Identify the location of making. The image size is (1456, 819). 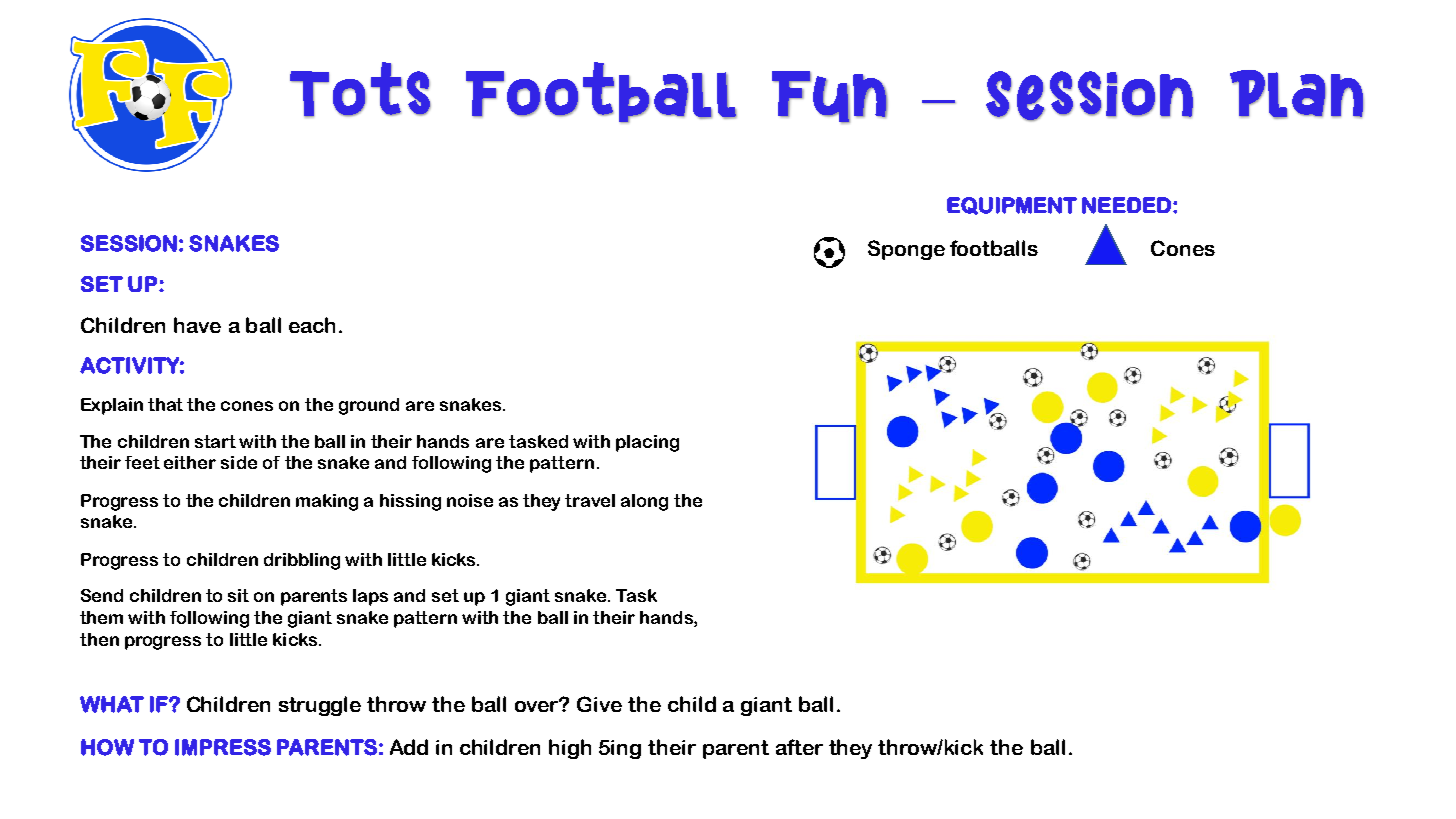
(327, 502).
